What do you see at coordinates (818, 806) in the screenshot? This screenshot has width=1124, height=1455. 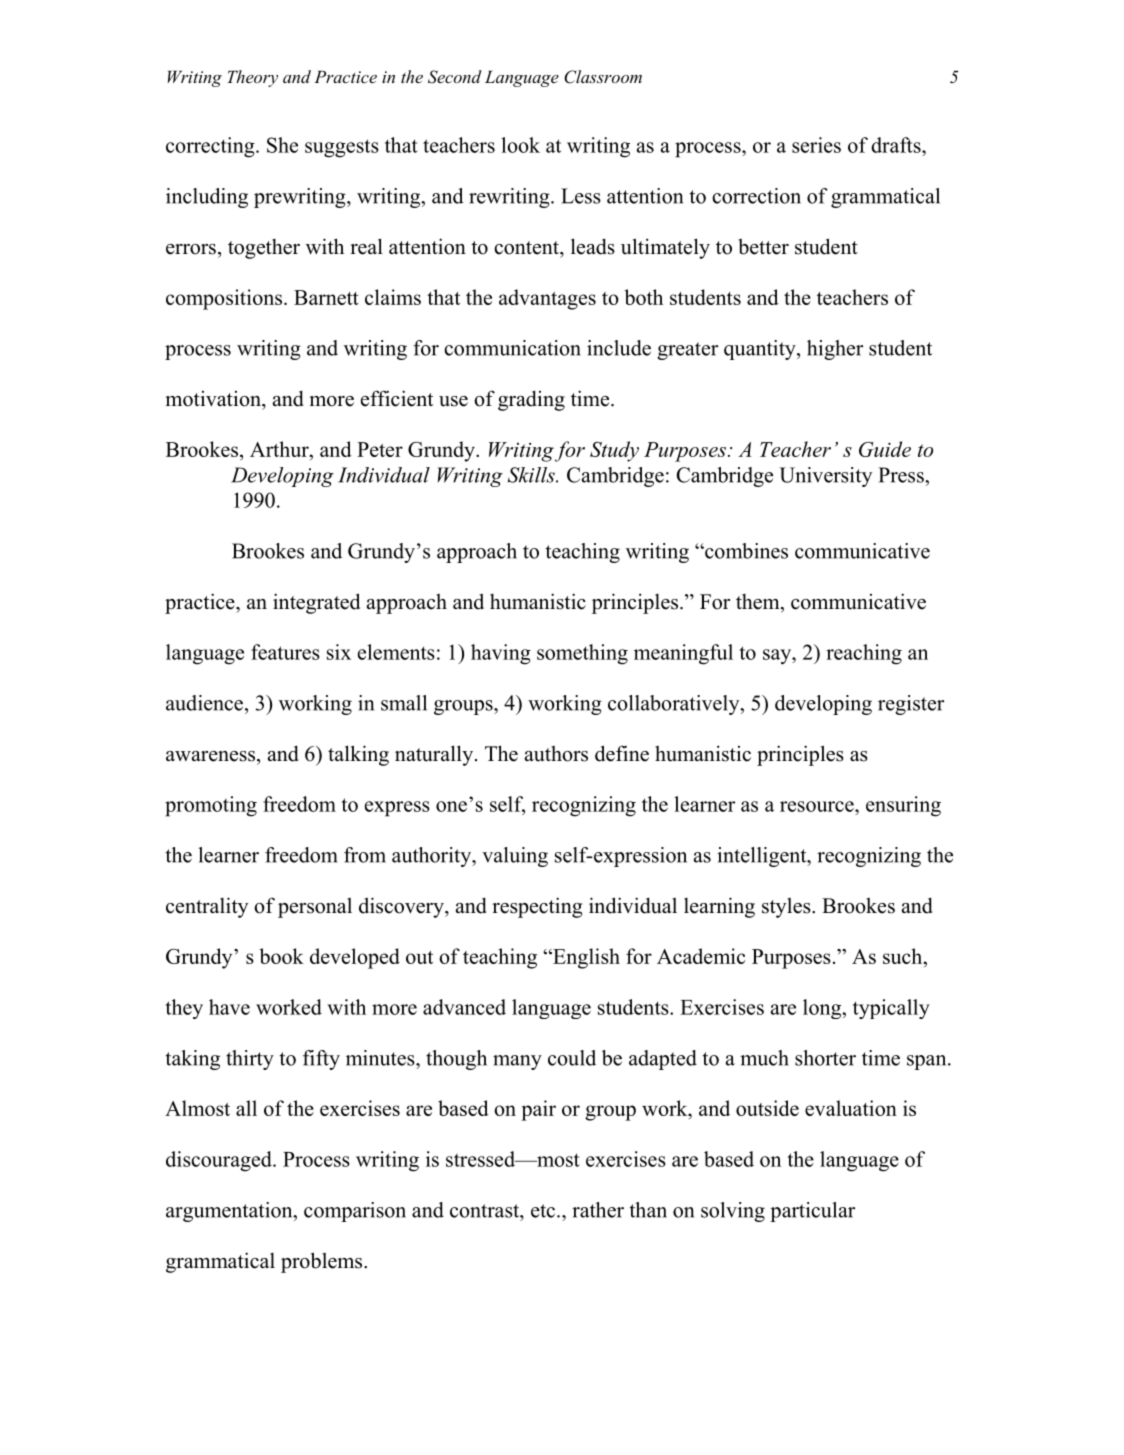 I see `resource` at bounding box center [818, 806].
